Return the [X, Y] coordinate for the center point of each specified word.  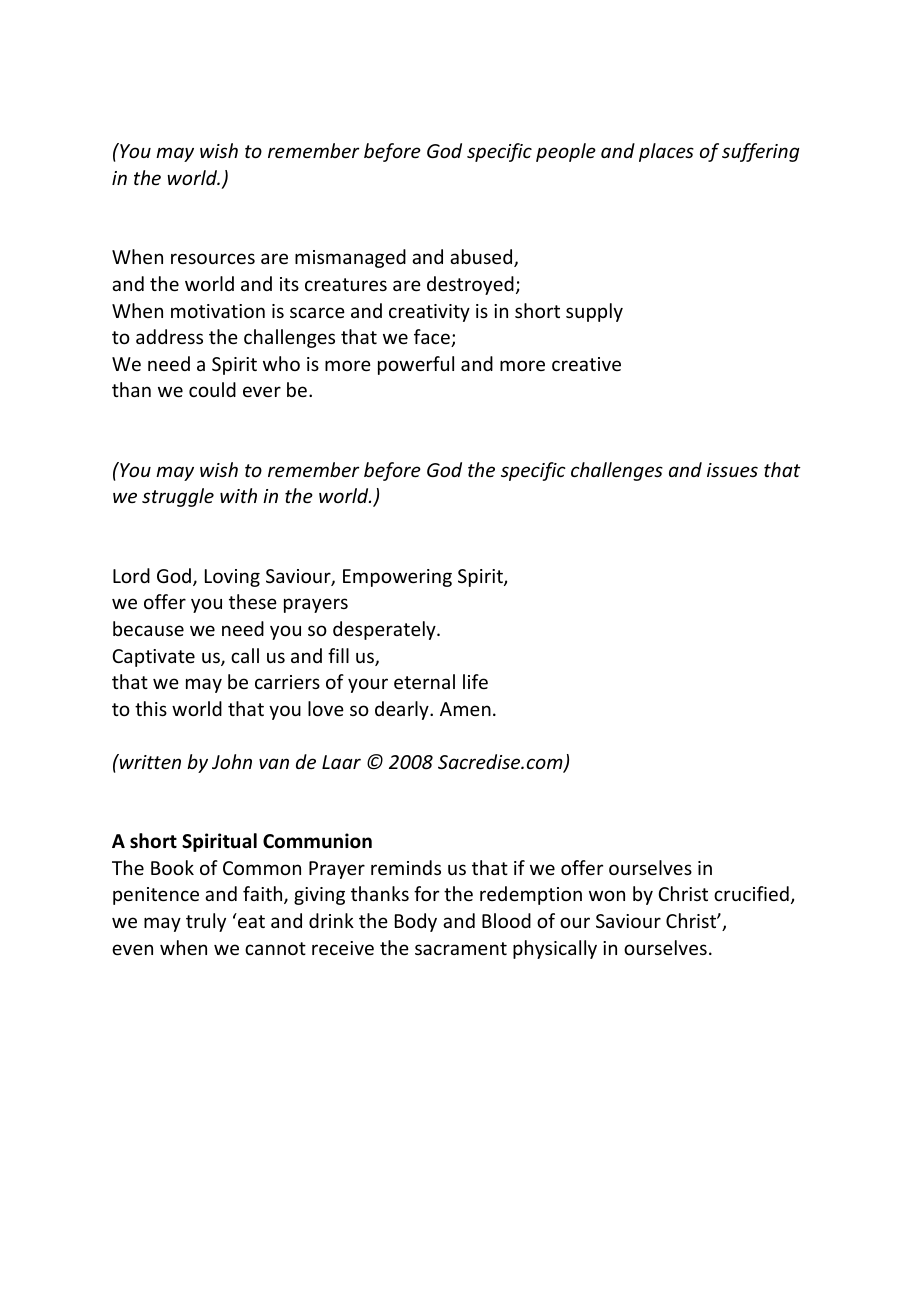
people [566, 152]
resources [213, 258]
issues [732, 470]
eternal [424, 681]
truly [206, 922]
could [212, 389]
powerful [416, 365]
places [666, 152]
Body [416, 922]
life [475, 681]
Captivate [153, 658]
